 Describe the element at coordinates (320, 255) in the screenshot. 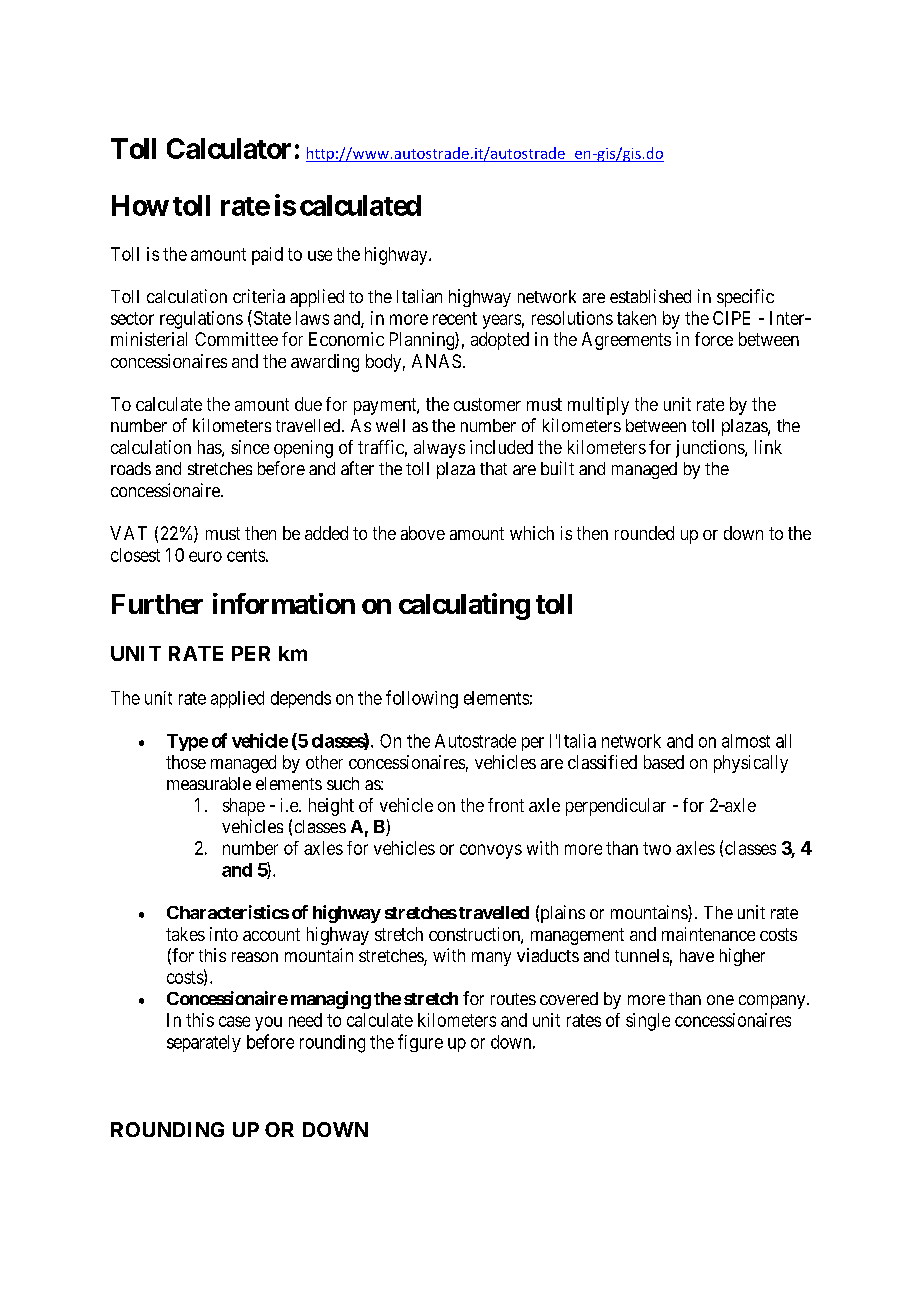

I see `use` at that location.
